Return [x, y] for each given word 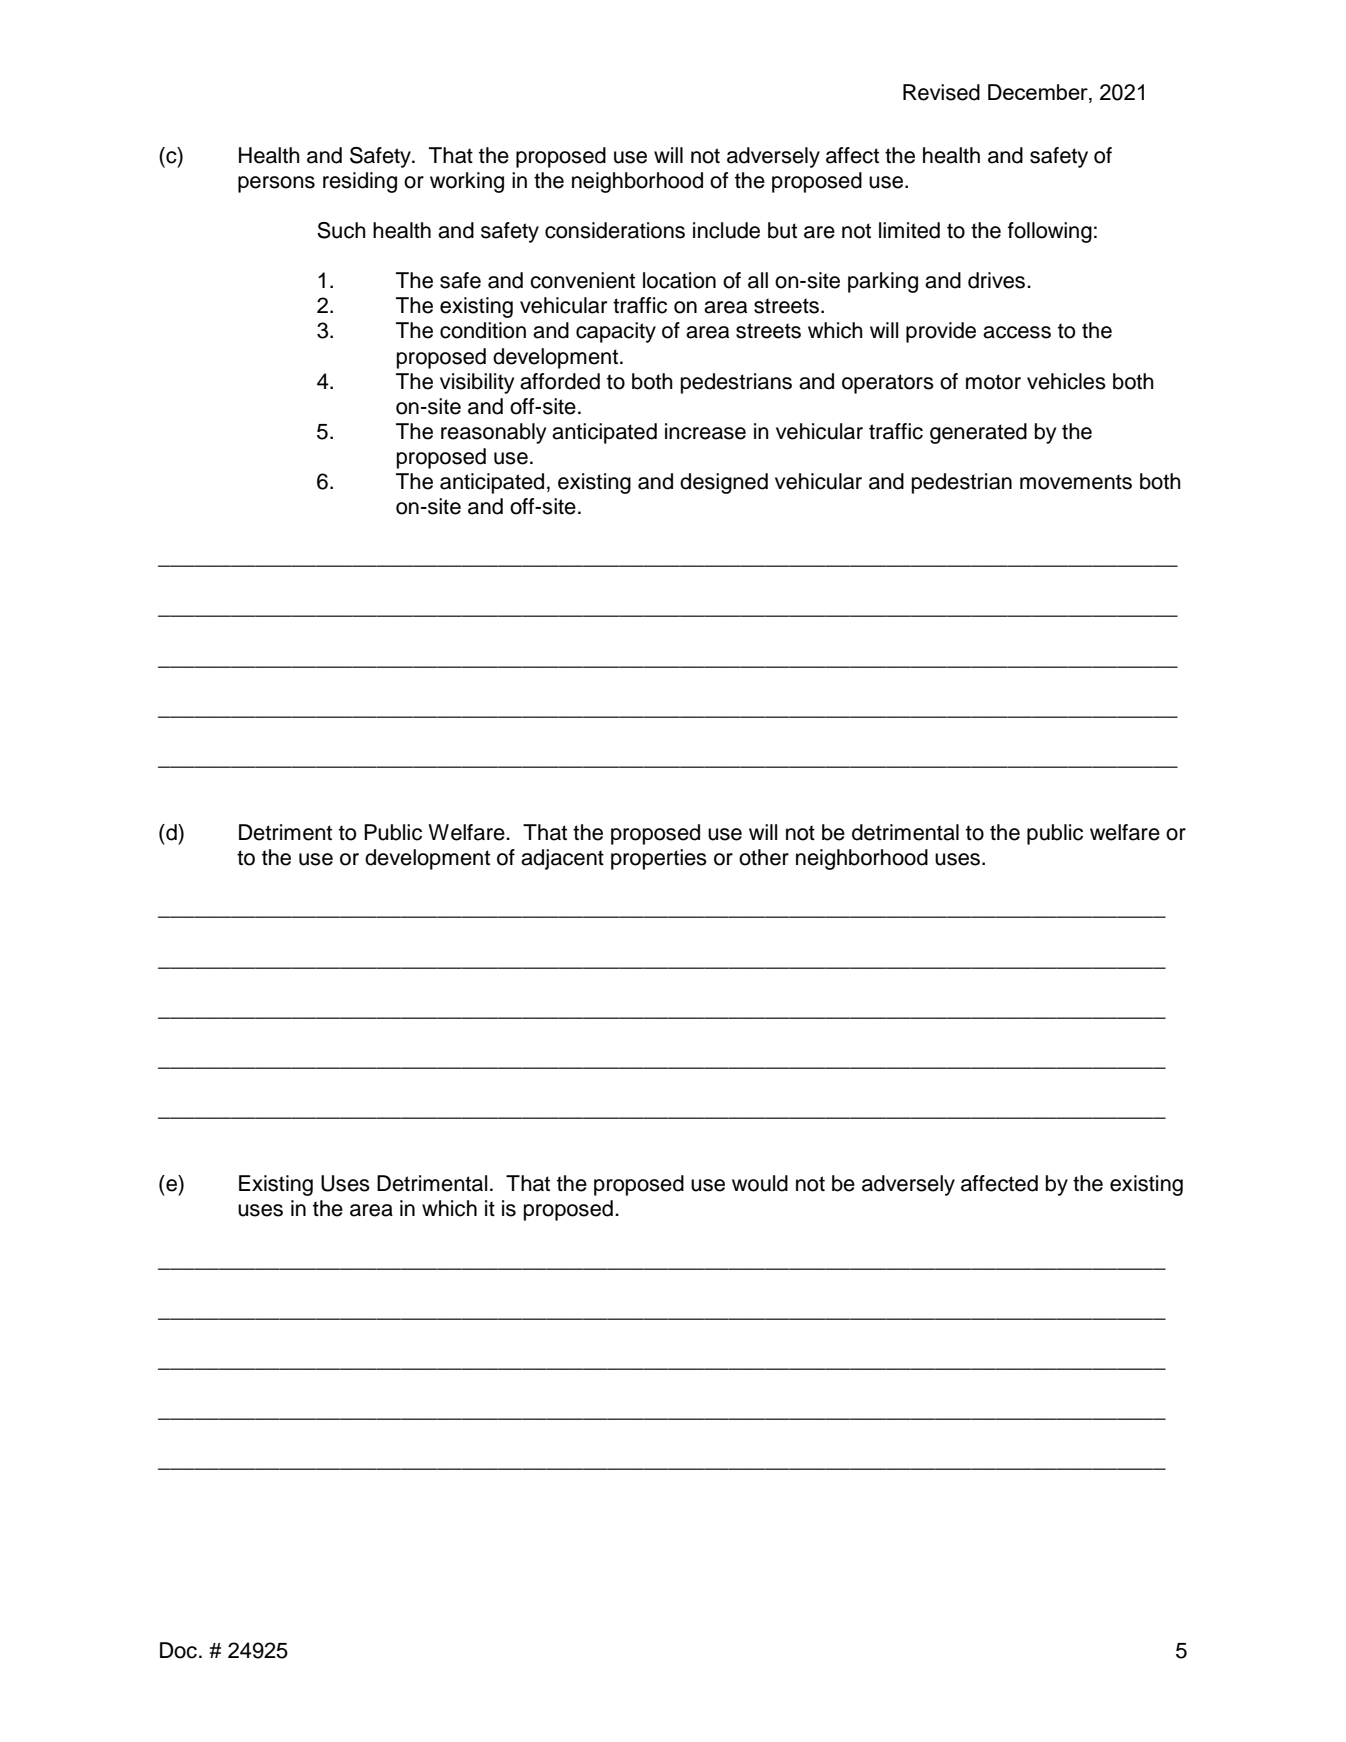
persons [276, 184]
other [764, 857]
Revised [941, 92]
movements [1076, 482]
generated [978, 433]
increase [705, 431]
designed [724, 483]
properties [659, 859]
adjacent [562, 859]
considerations [615, 230]
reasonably [493, 433]
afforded [560, 381]
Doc [178, 1650]
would [760, 1183]
